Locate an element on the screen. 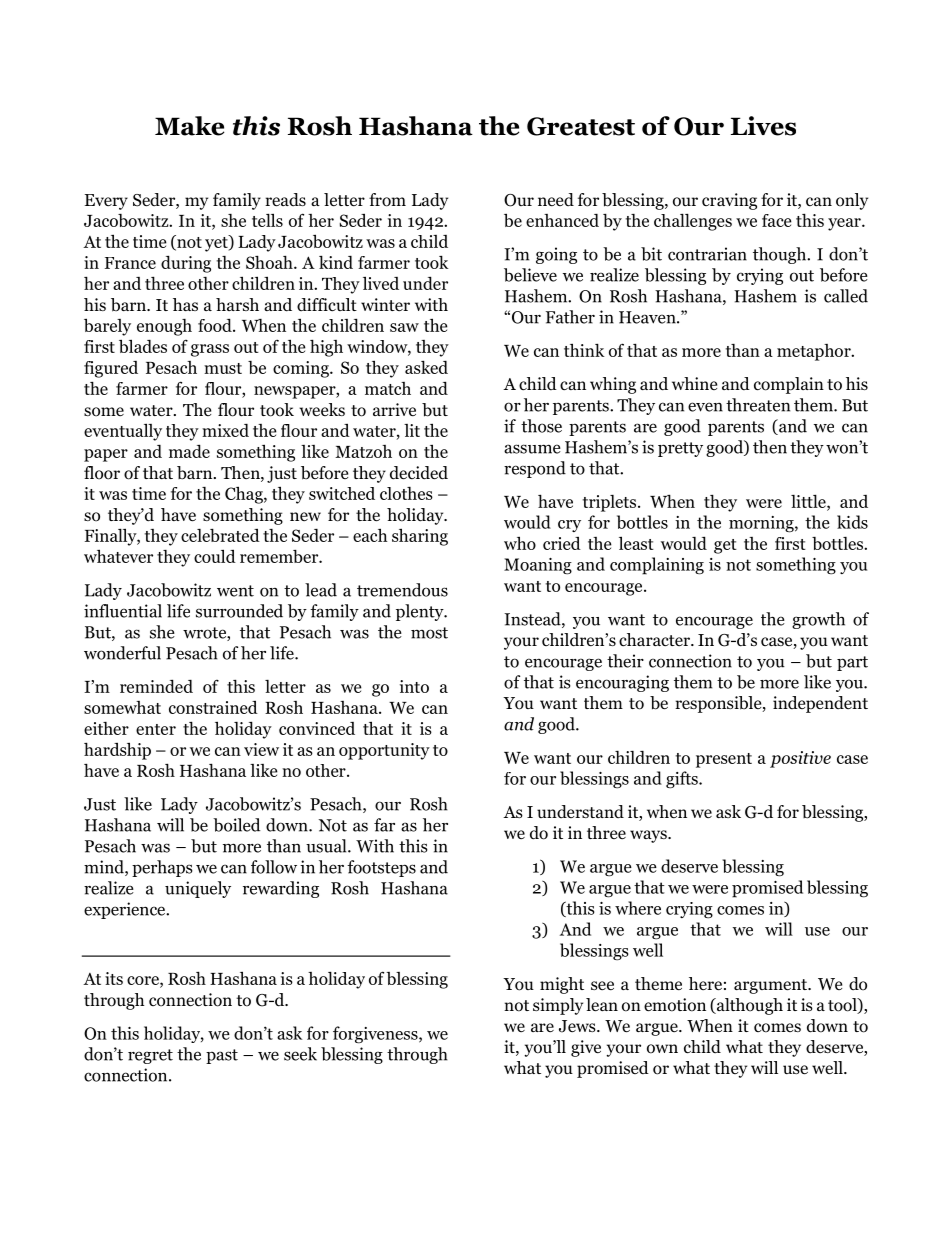 Image resolution: width=952 pixels, height=1233 pixels. argument is located at coordinates (772, 986).
